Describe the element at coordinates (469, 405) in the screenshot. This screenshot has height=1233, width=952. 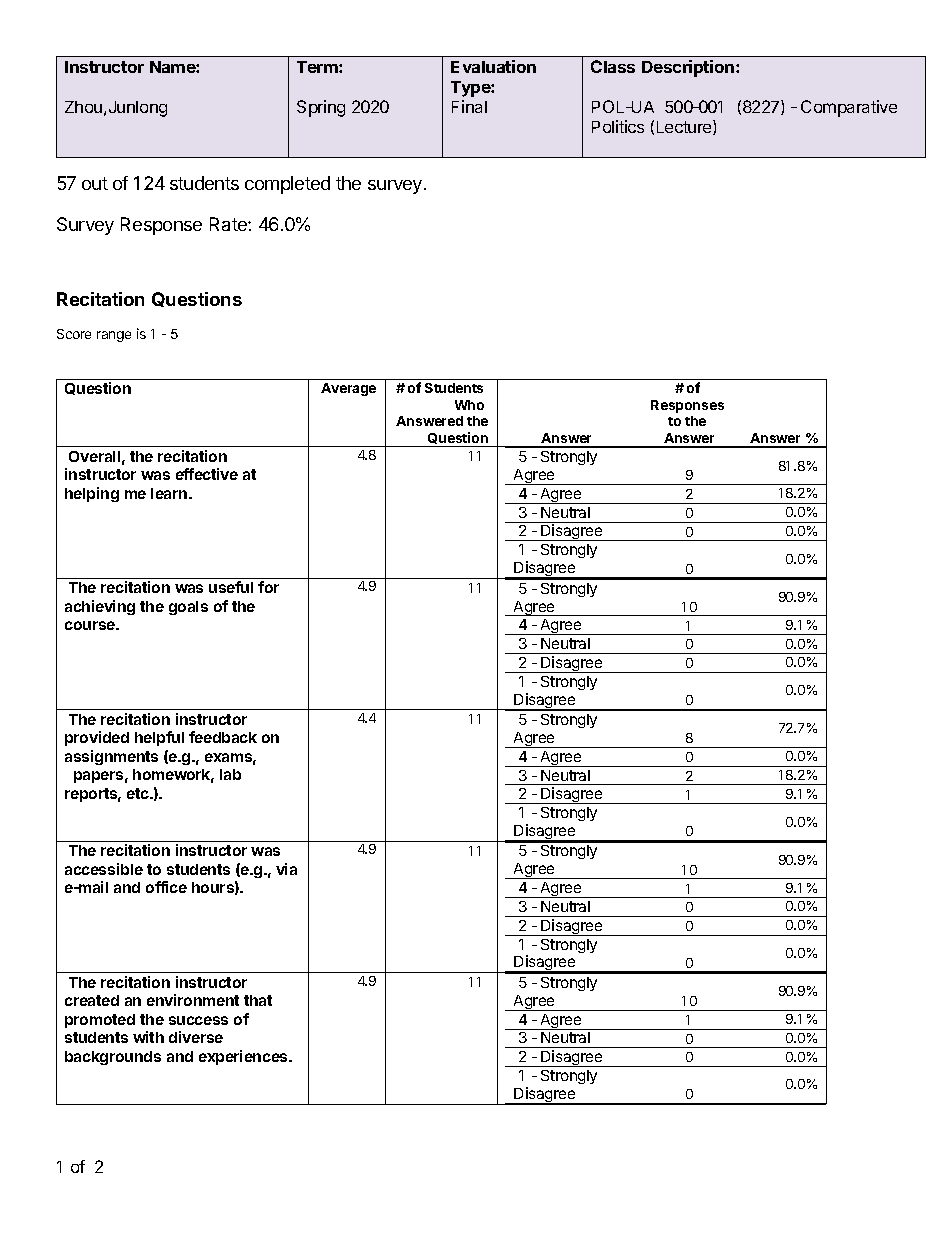
I see `Who` at that location.
